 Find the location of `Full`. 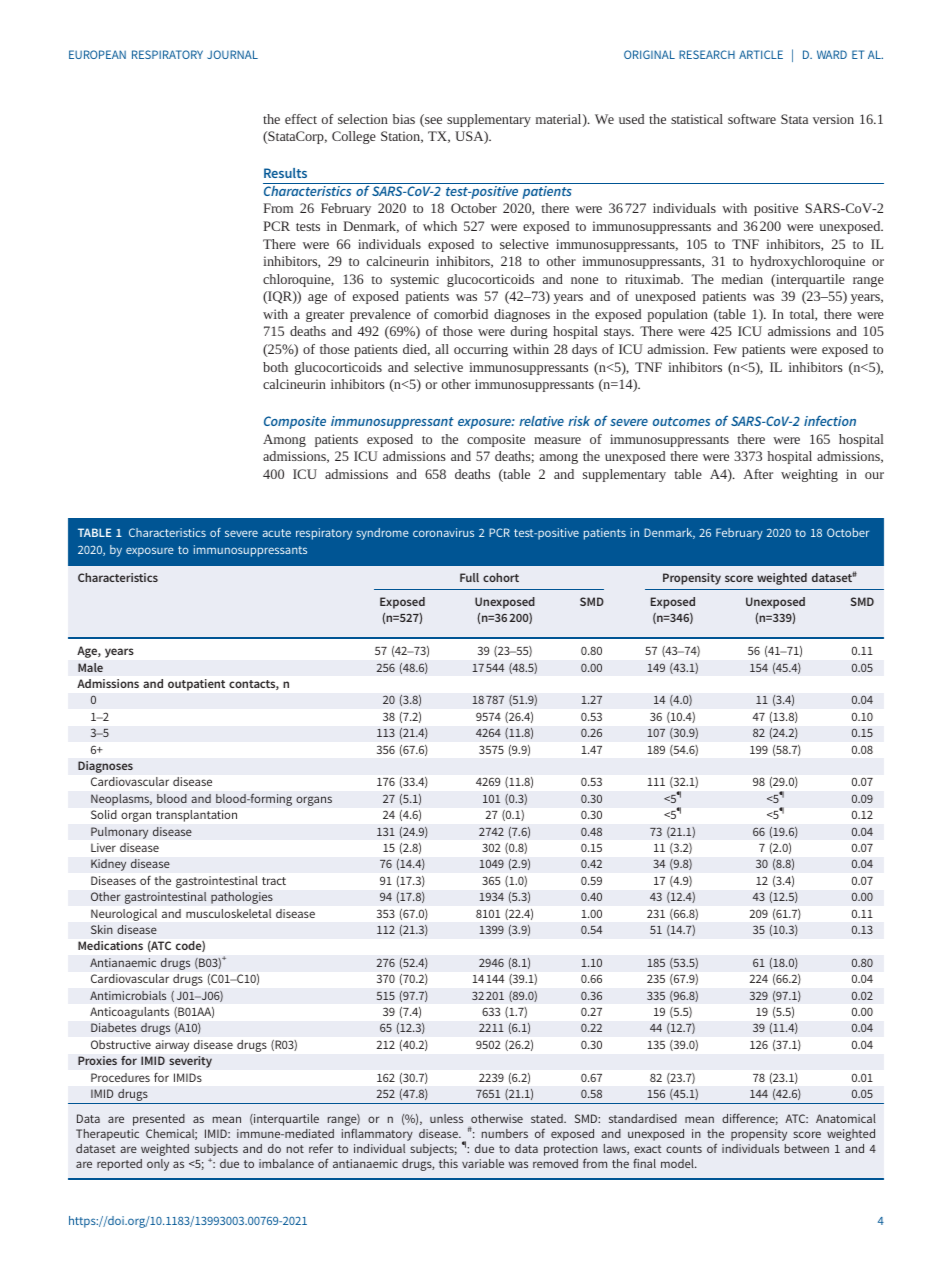

Full is located at coordinates (469, 577).
